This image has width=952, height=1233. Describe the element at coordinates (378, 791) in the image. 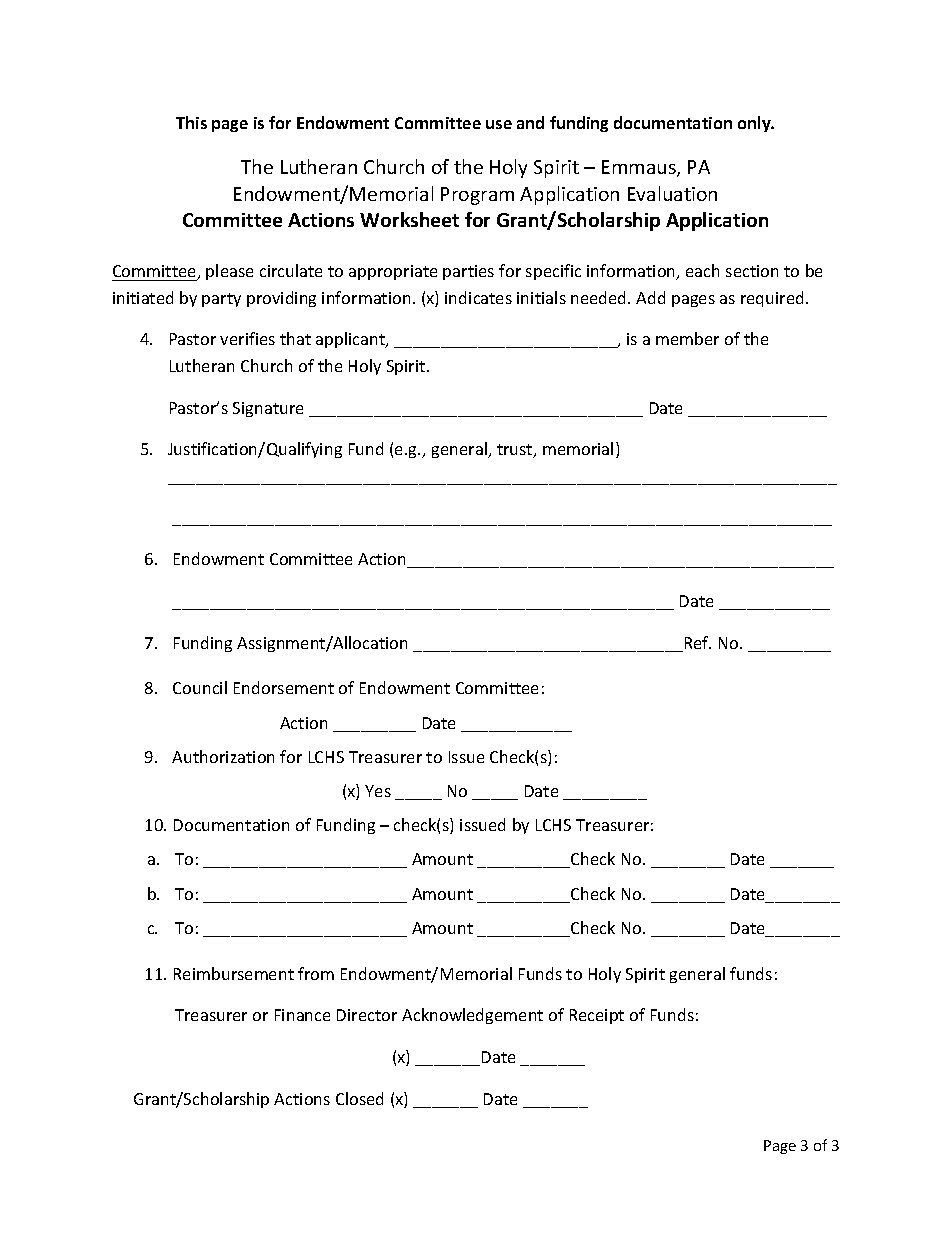

I see `Yes` at that location.
